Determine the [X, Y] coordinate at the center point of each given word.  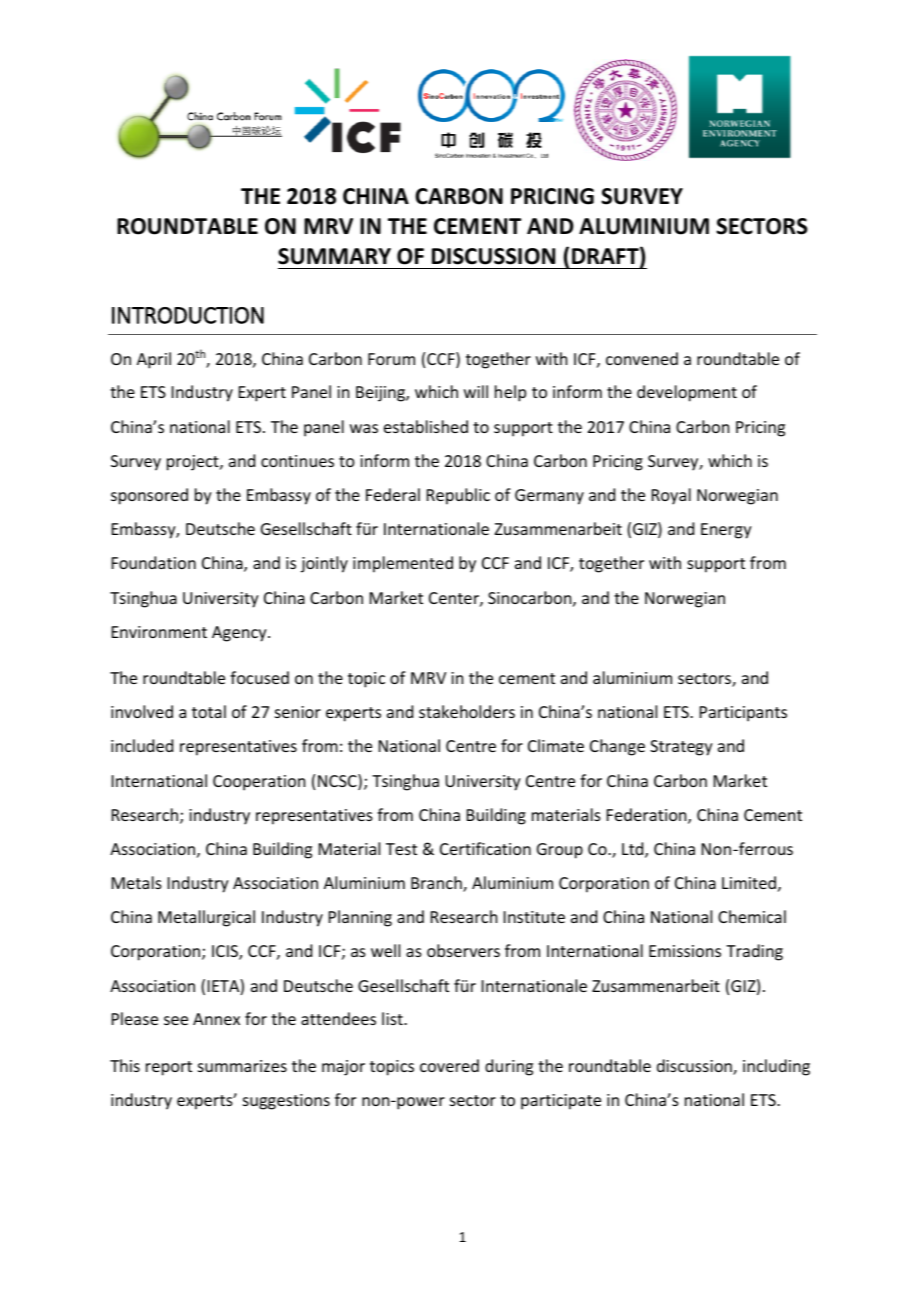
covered [449, 1065]
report [169, 1068]
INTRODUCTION [188, 315]
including [776, 1067]
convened [642, 358]
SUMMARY [334, 256]
